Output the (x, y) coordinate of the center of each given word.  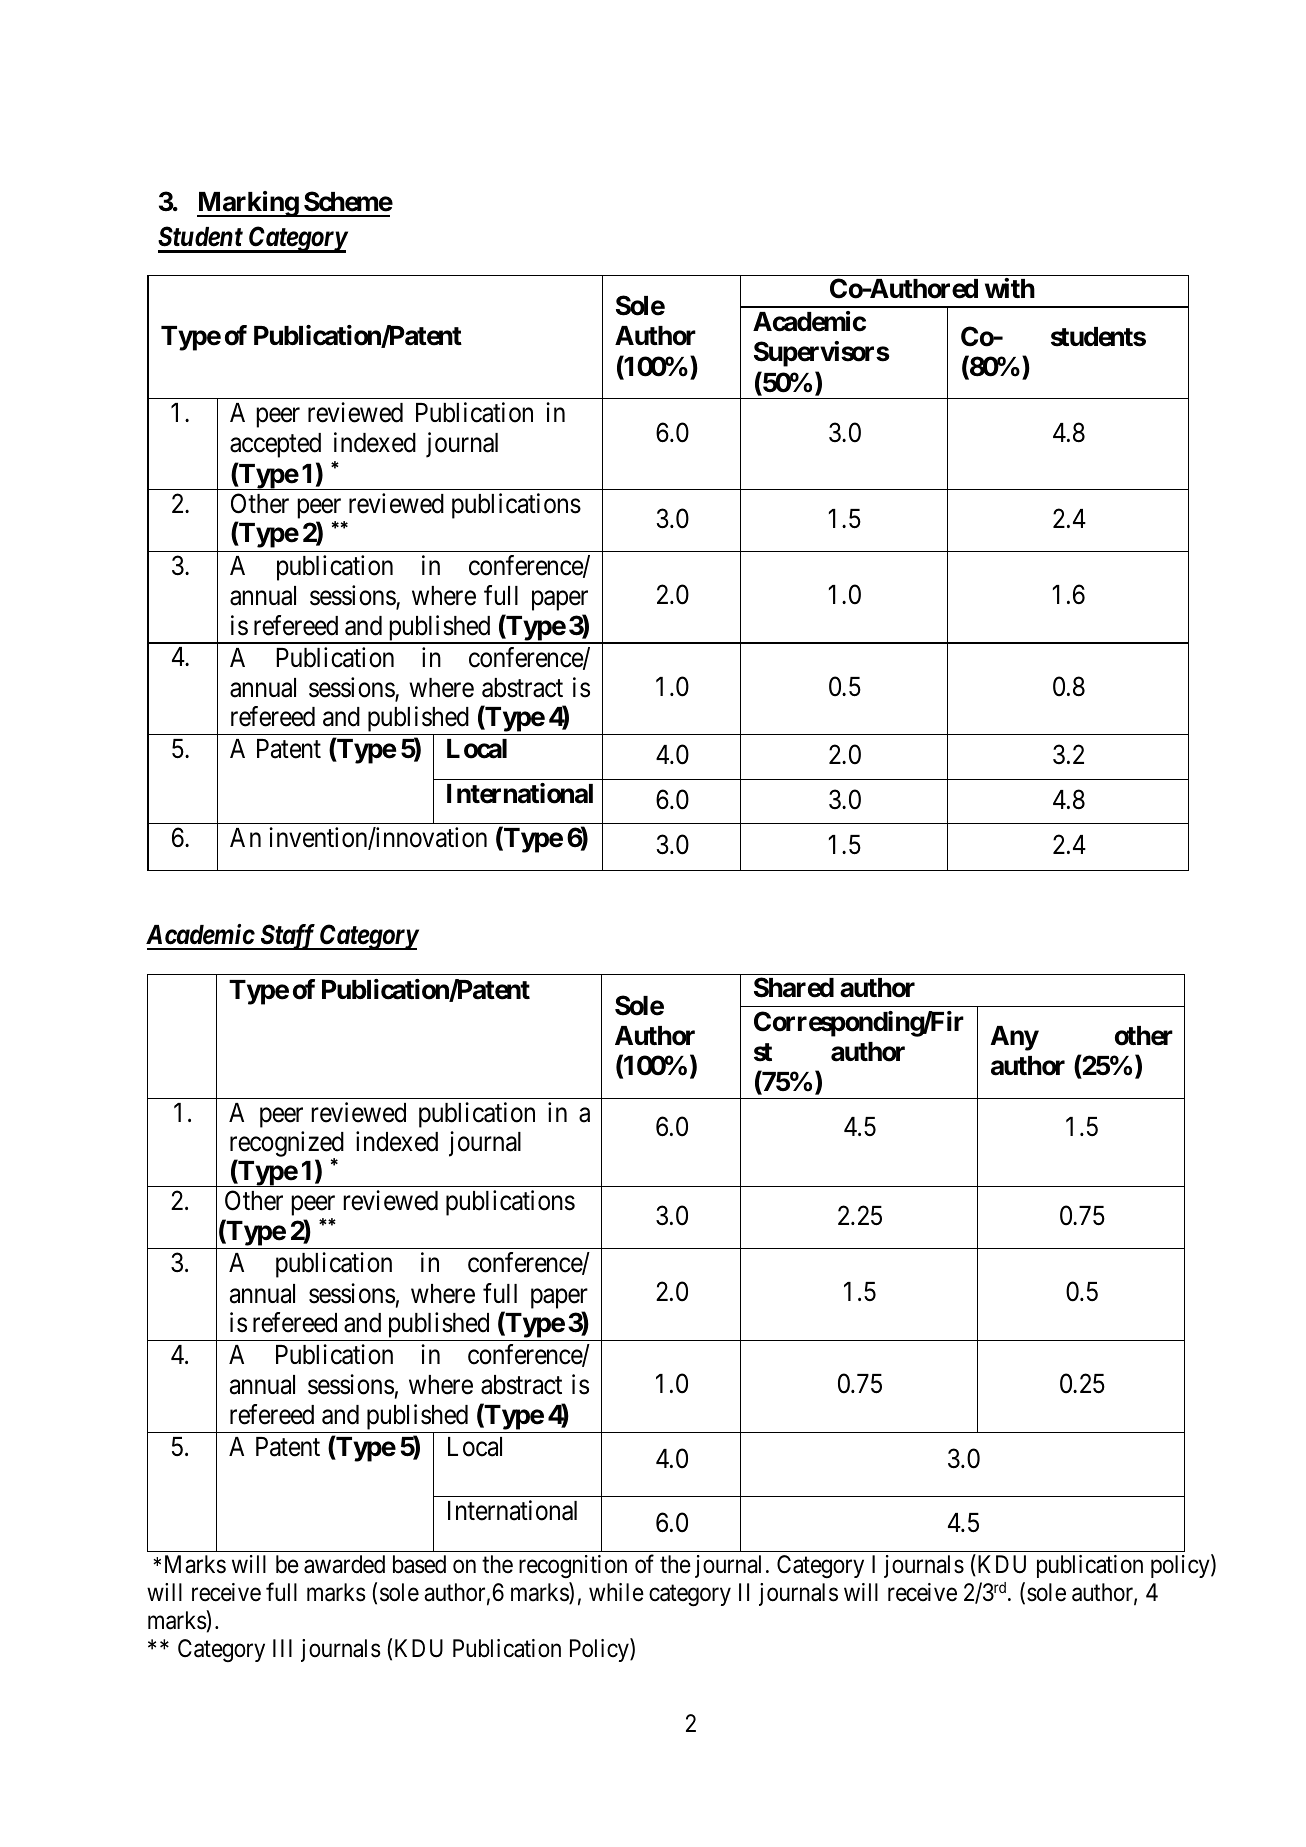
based (419, 1564)
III (282, 1648)
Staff (288, 937)
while (616, 1592)
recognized (287, 1145)
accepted (275, 445)
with (1010, 288)
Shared (794, 987)
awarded (344, 1564)
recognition (573, 1566)
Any (1015, 1038)
